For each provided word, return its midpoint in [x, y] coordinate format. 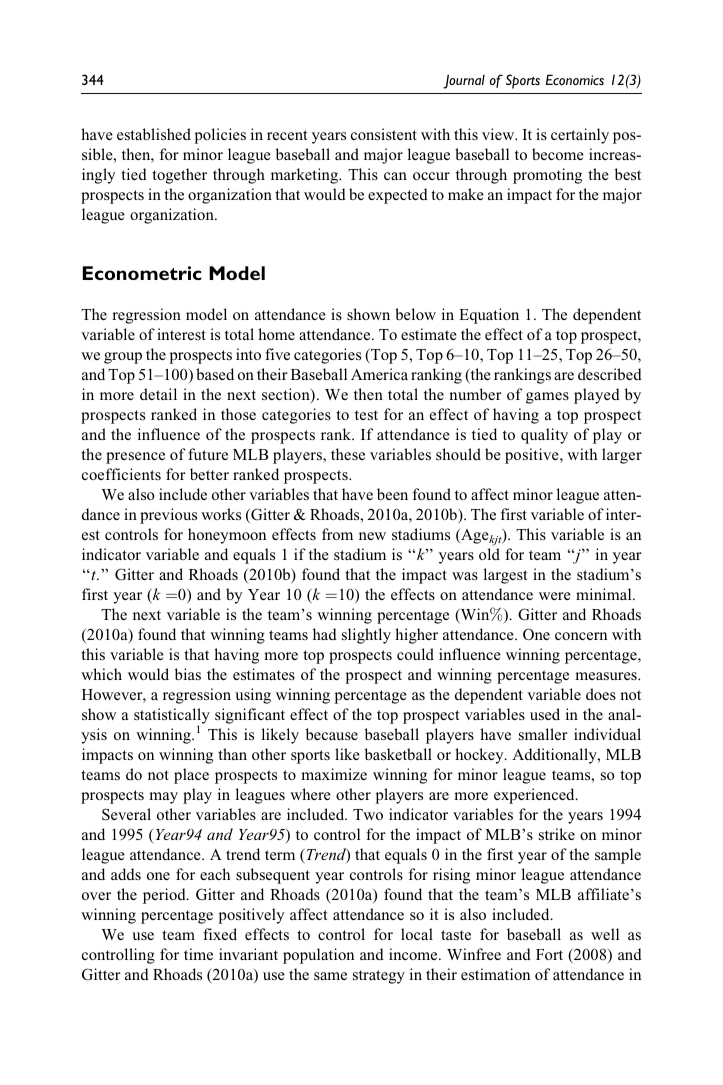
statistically [172, 717]
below [415, 314]
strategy [379, 977]
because [332, 734]
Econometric [142, 273]
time [198, 954]
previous [168, 516]
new [372, 536]
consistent [384, 134]
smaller [543, 734]
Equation [489, 316]
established [154, 134]
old [489, 554]
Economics [575, 79]
